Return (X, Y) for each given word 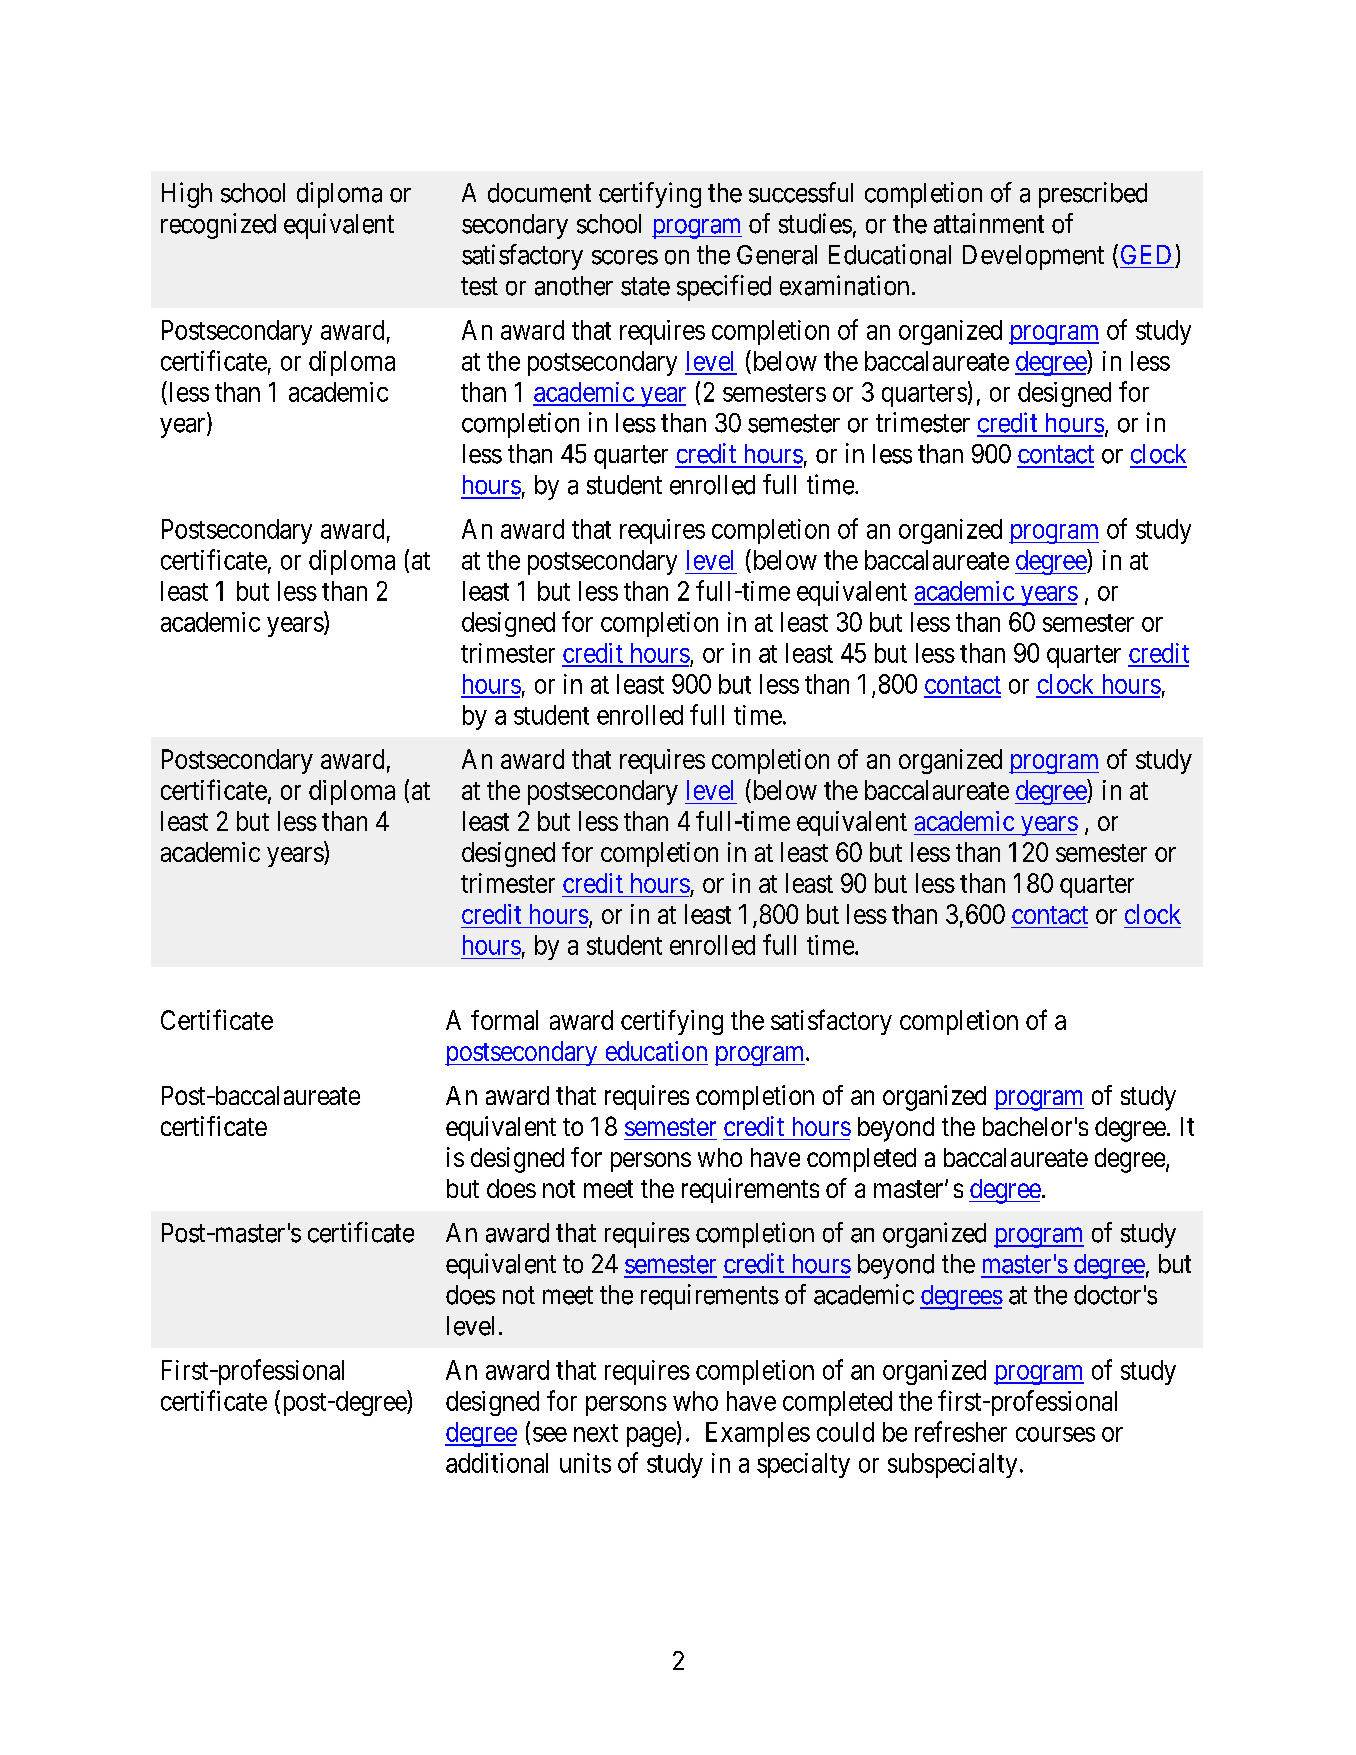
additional (497, 1463)
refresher (961, 1431)
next (596, 1433)
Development (1033, 257)
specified (724, 288)
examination (844, 285)
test (479, 286)
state (645, 286)
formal (504, 1020)
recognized (218, 226)
